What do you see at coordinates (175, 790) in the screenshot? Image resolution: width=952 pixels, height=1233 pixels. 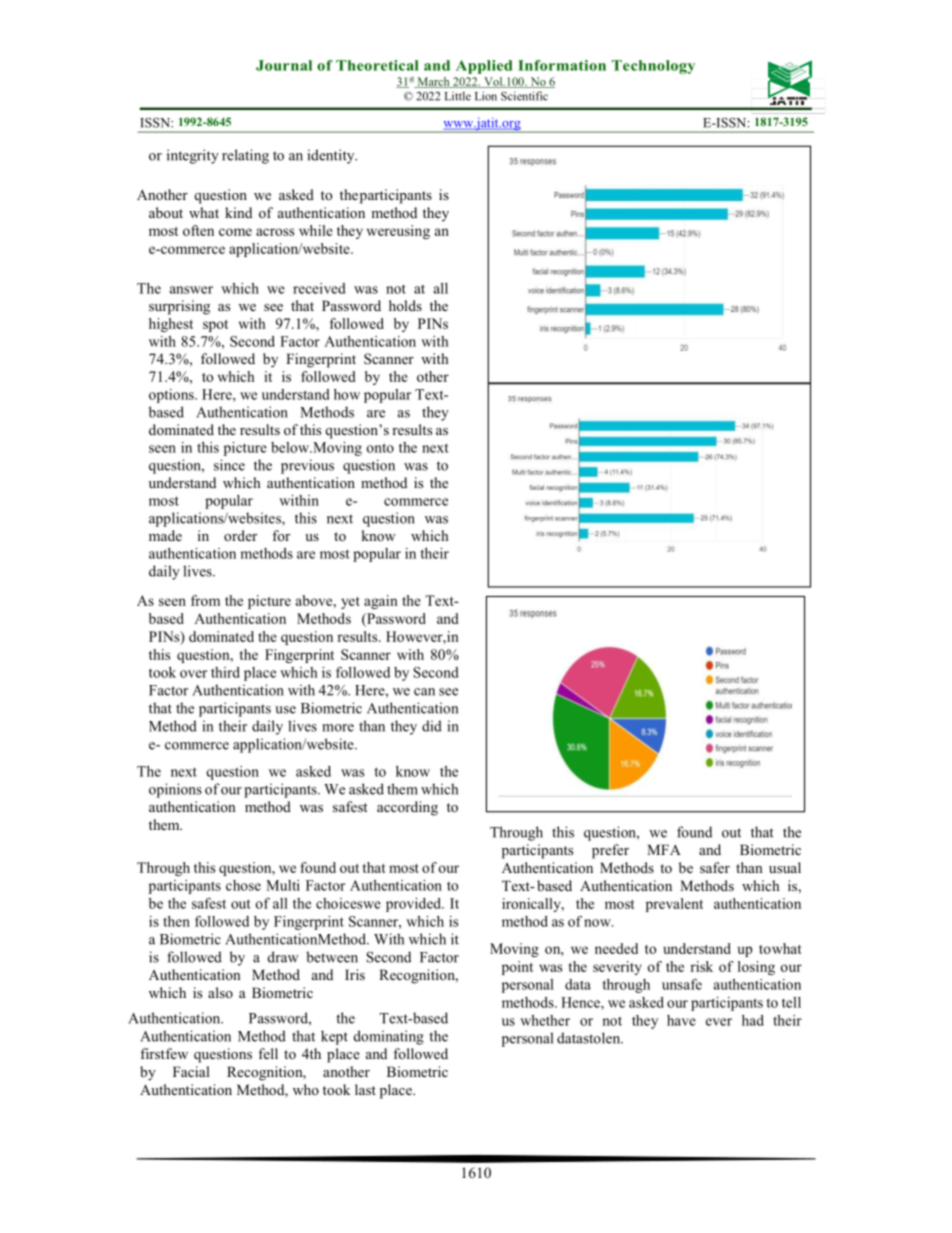 I see `opinions` at bounding box center [175, 790].
